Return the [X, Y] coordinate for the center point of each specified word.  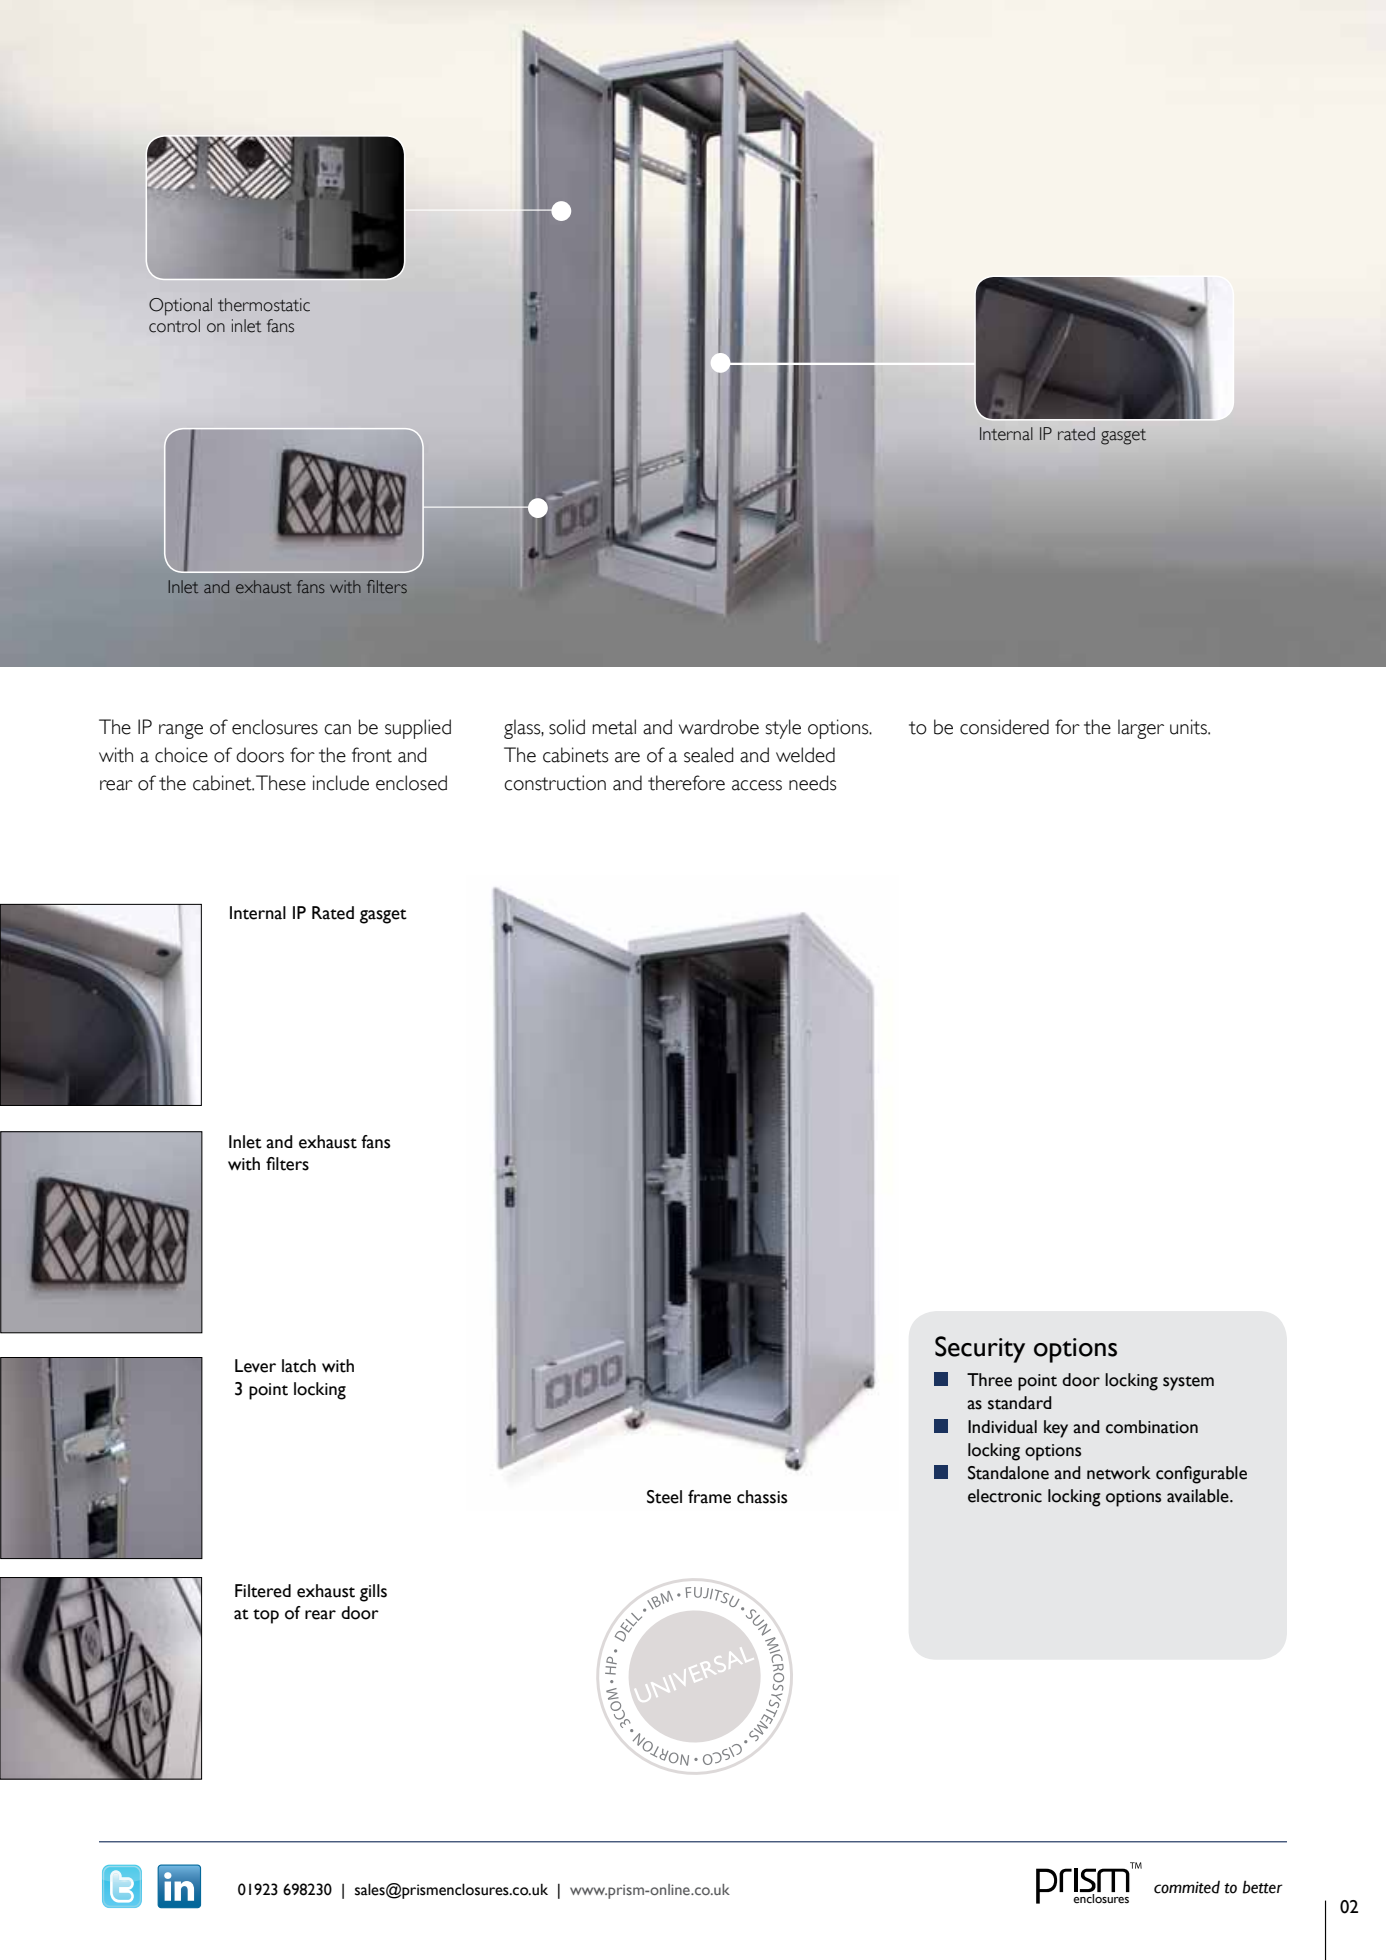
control [174, 326]
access [757, 785]
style [783, 729]
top [266, 1616]
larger [1141, 729]
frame [709, 1497]
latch [299, 1366]
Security [980, 1349]
